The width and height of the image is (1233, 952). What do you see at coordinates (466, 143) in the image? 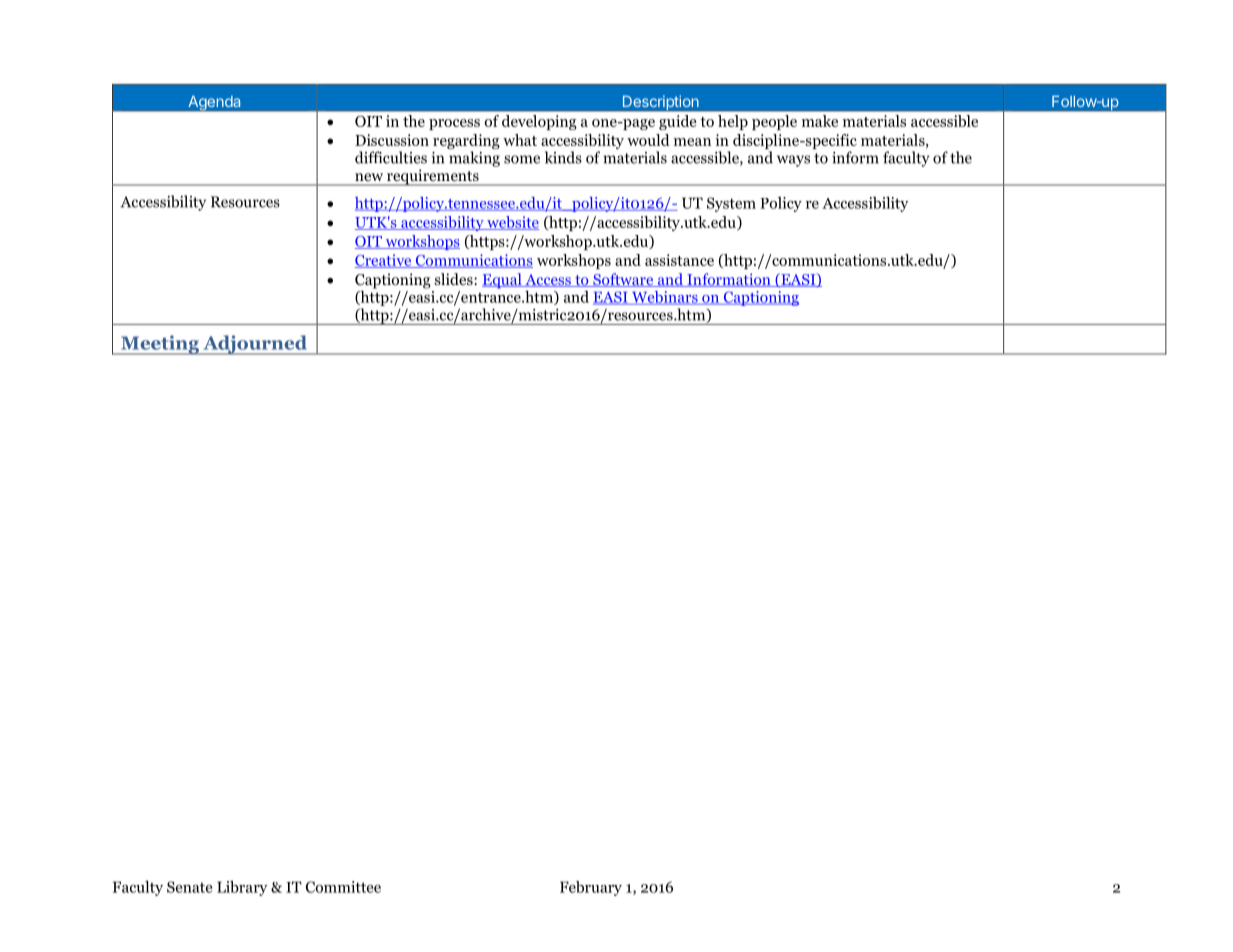
I see `regarding` at bounding box center [466, 143].
